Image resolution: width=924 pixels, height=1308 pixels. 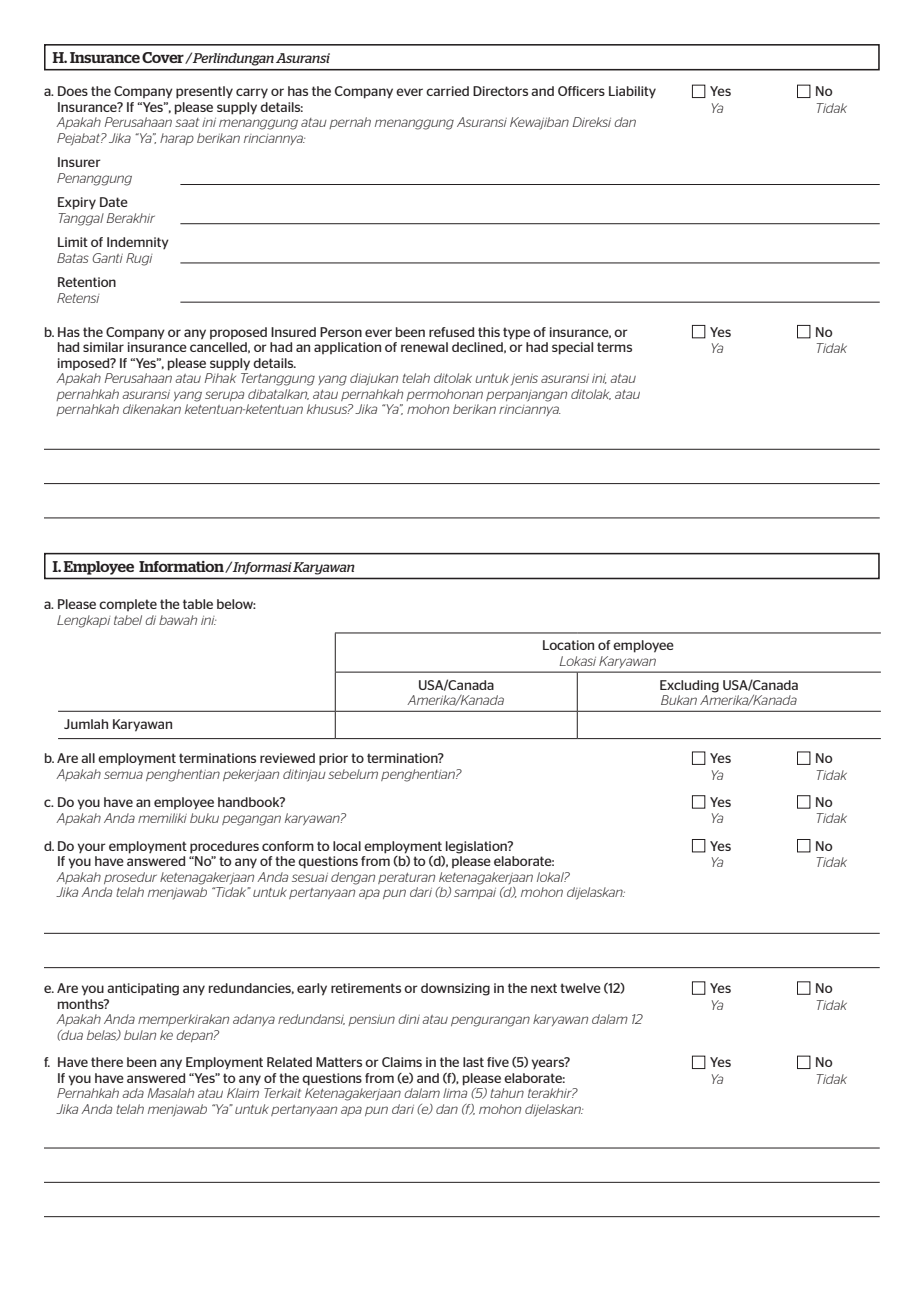 What do you see at coordinates (447, 91) in the page?
I see `carried` at bounding box center [447, 91].
